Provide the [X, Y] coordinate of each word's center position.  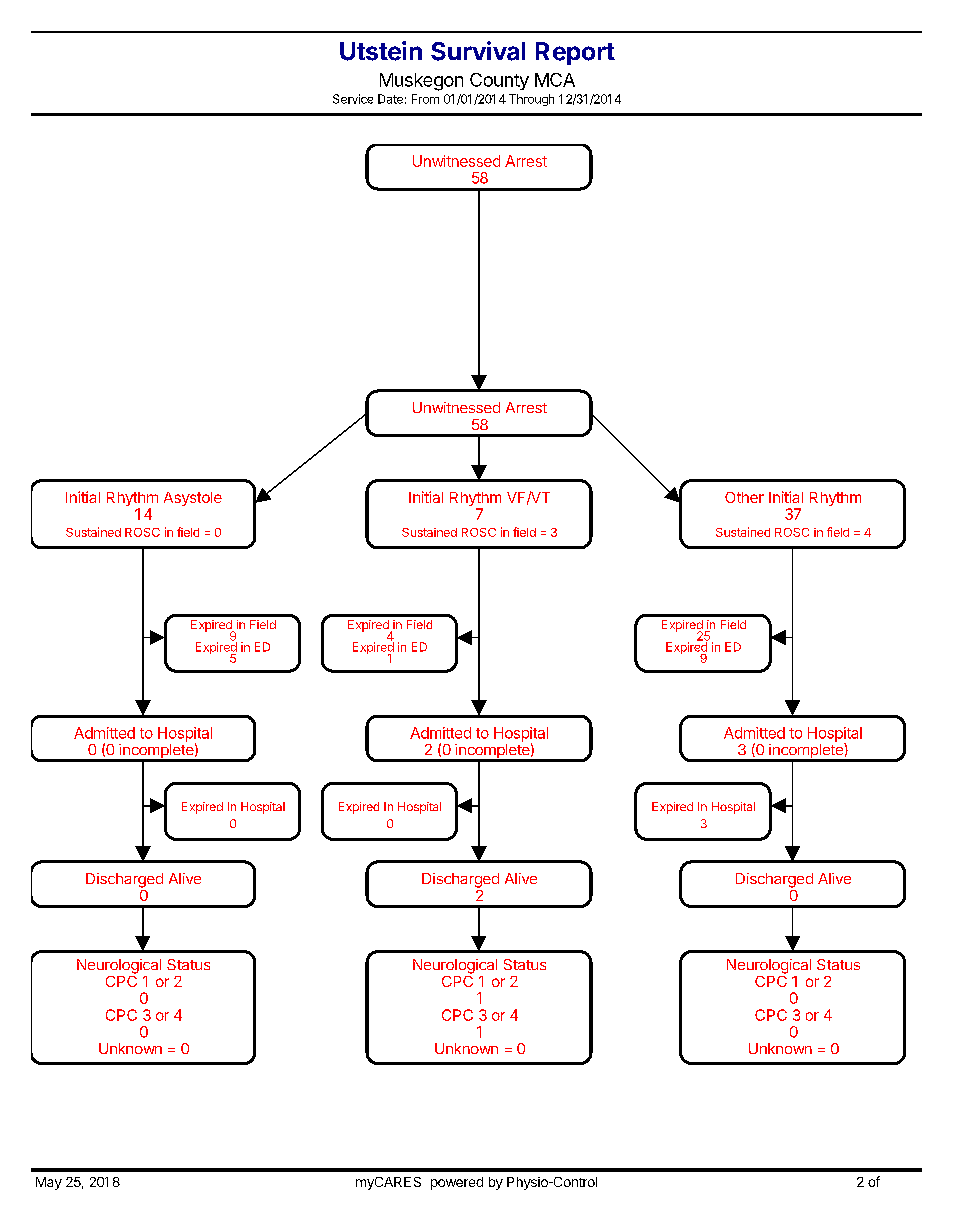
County [499, 81]
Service [353, 99]
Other [744, 497]
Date [390, 99]
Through [531, 100]
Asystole [193, 499]
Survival [478, 51]
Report [575, 53]
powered [457, 1183]
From [425, 99]
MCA [555, 80]
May [49, 1183]
